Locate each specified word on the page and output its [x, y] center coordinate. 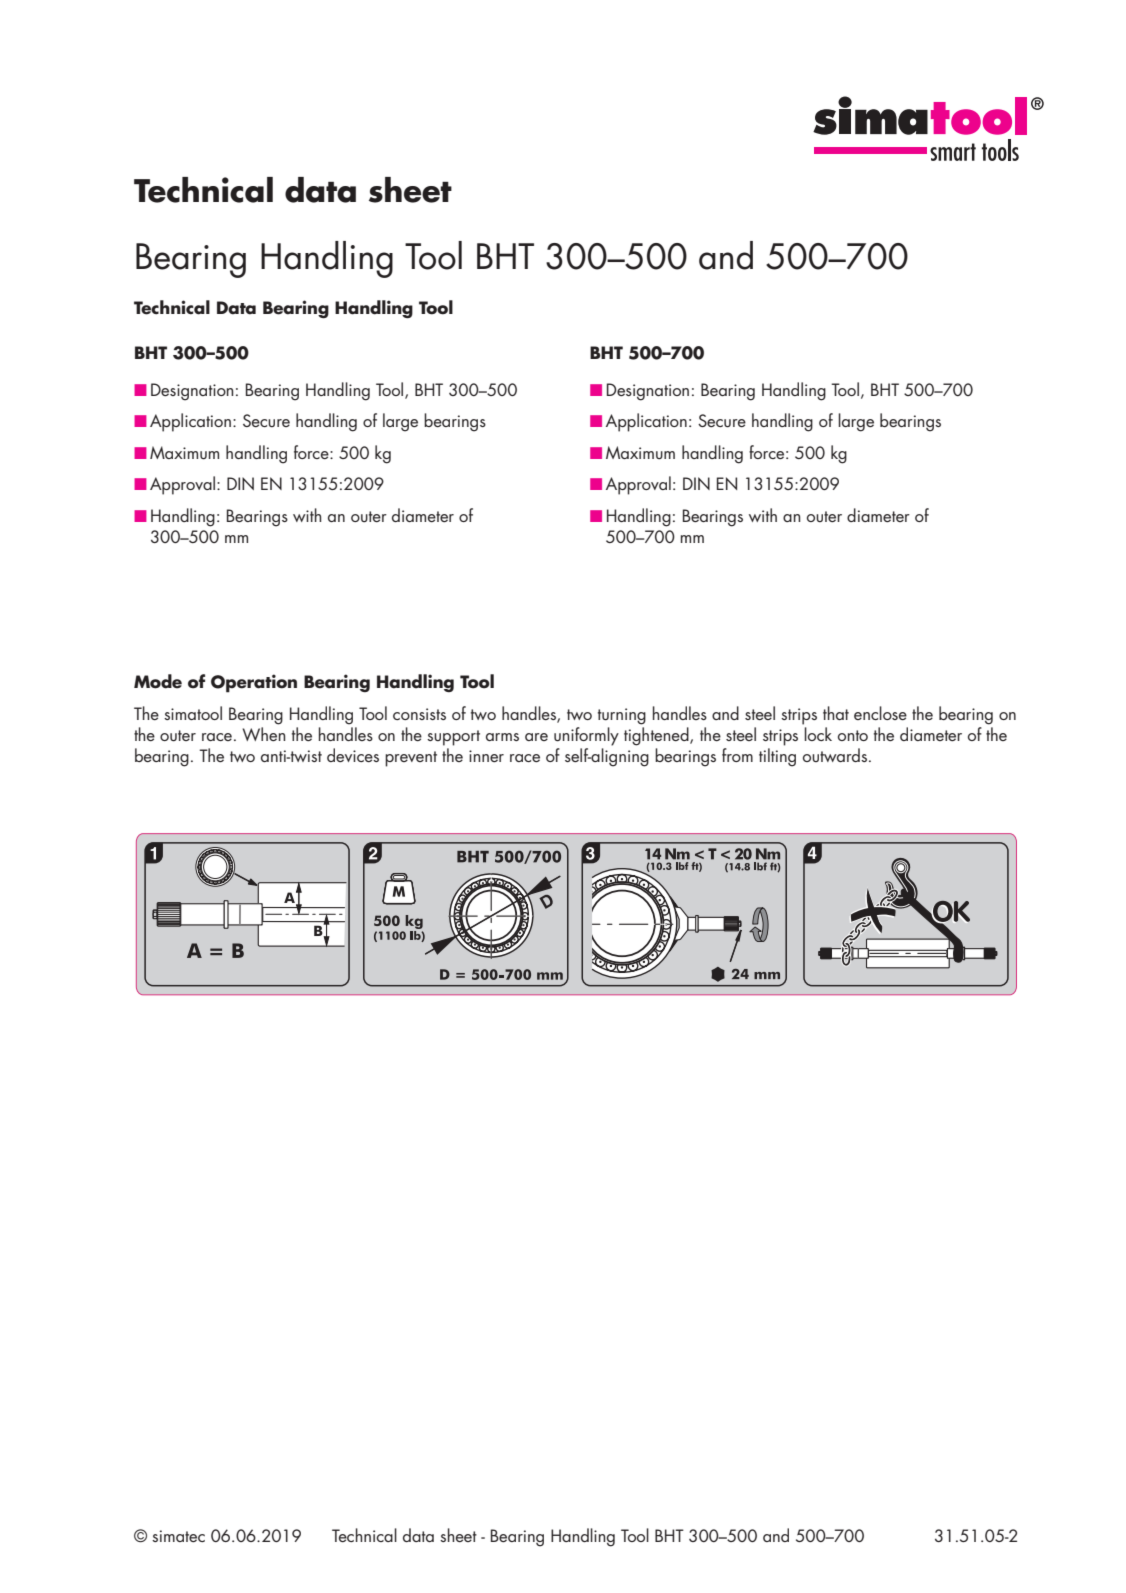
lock [818, 734]
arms [502, 737]
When [264, 734]
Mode [158, 681]
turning [622, 716]
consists [419, 714]
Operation [254, 683]
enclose [880, 713]
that [836, 713]
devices [353, 755]
